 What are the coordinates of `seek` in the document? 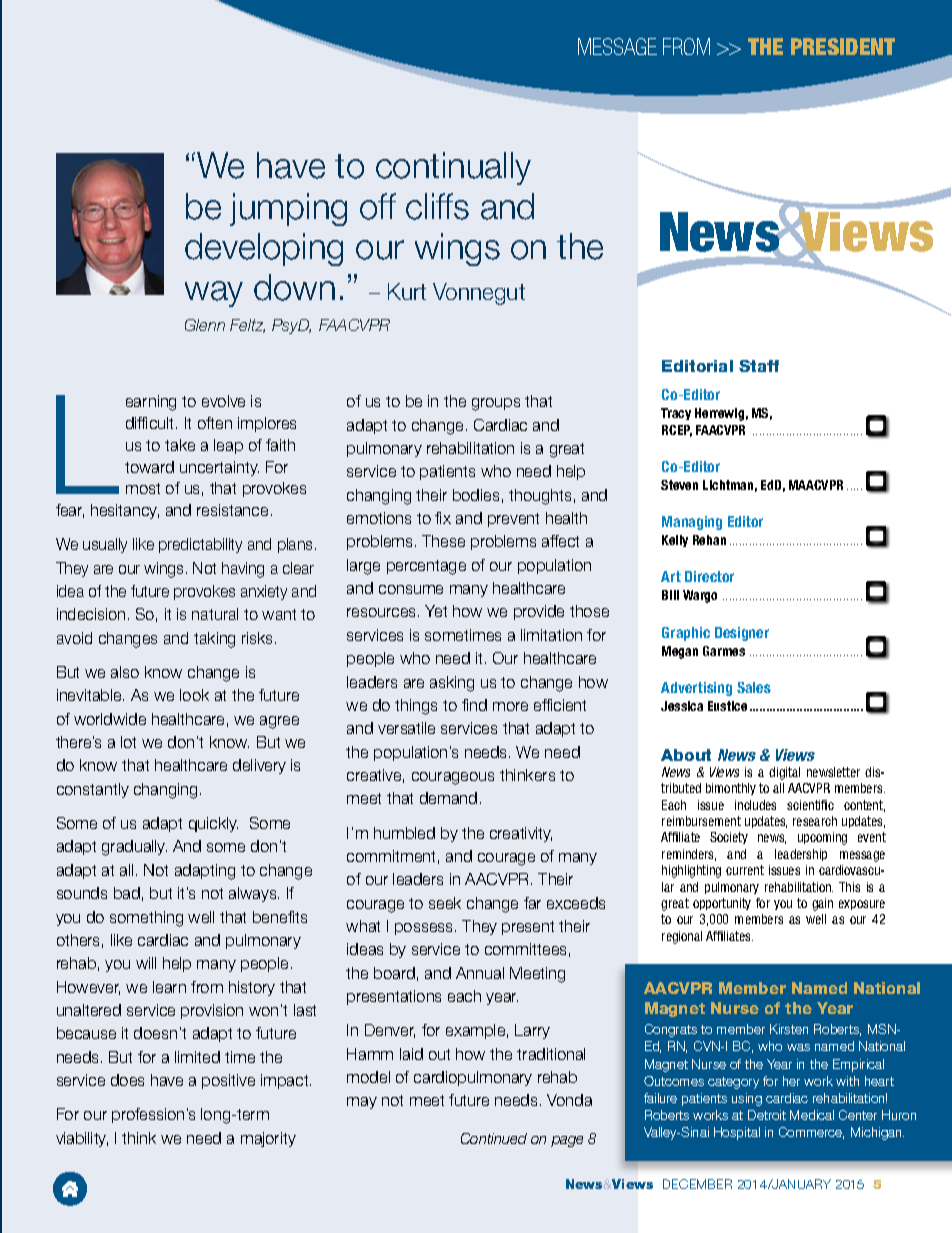 It's located at (445, 903).
